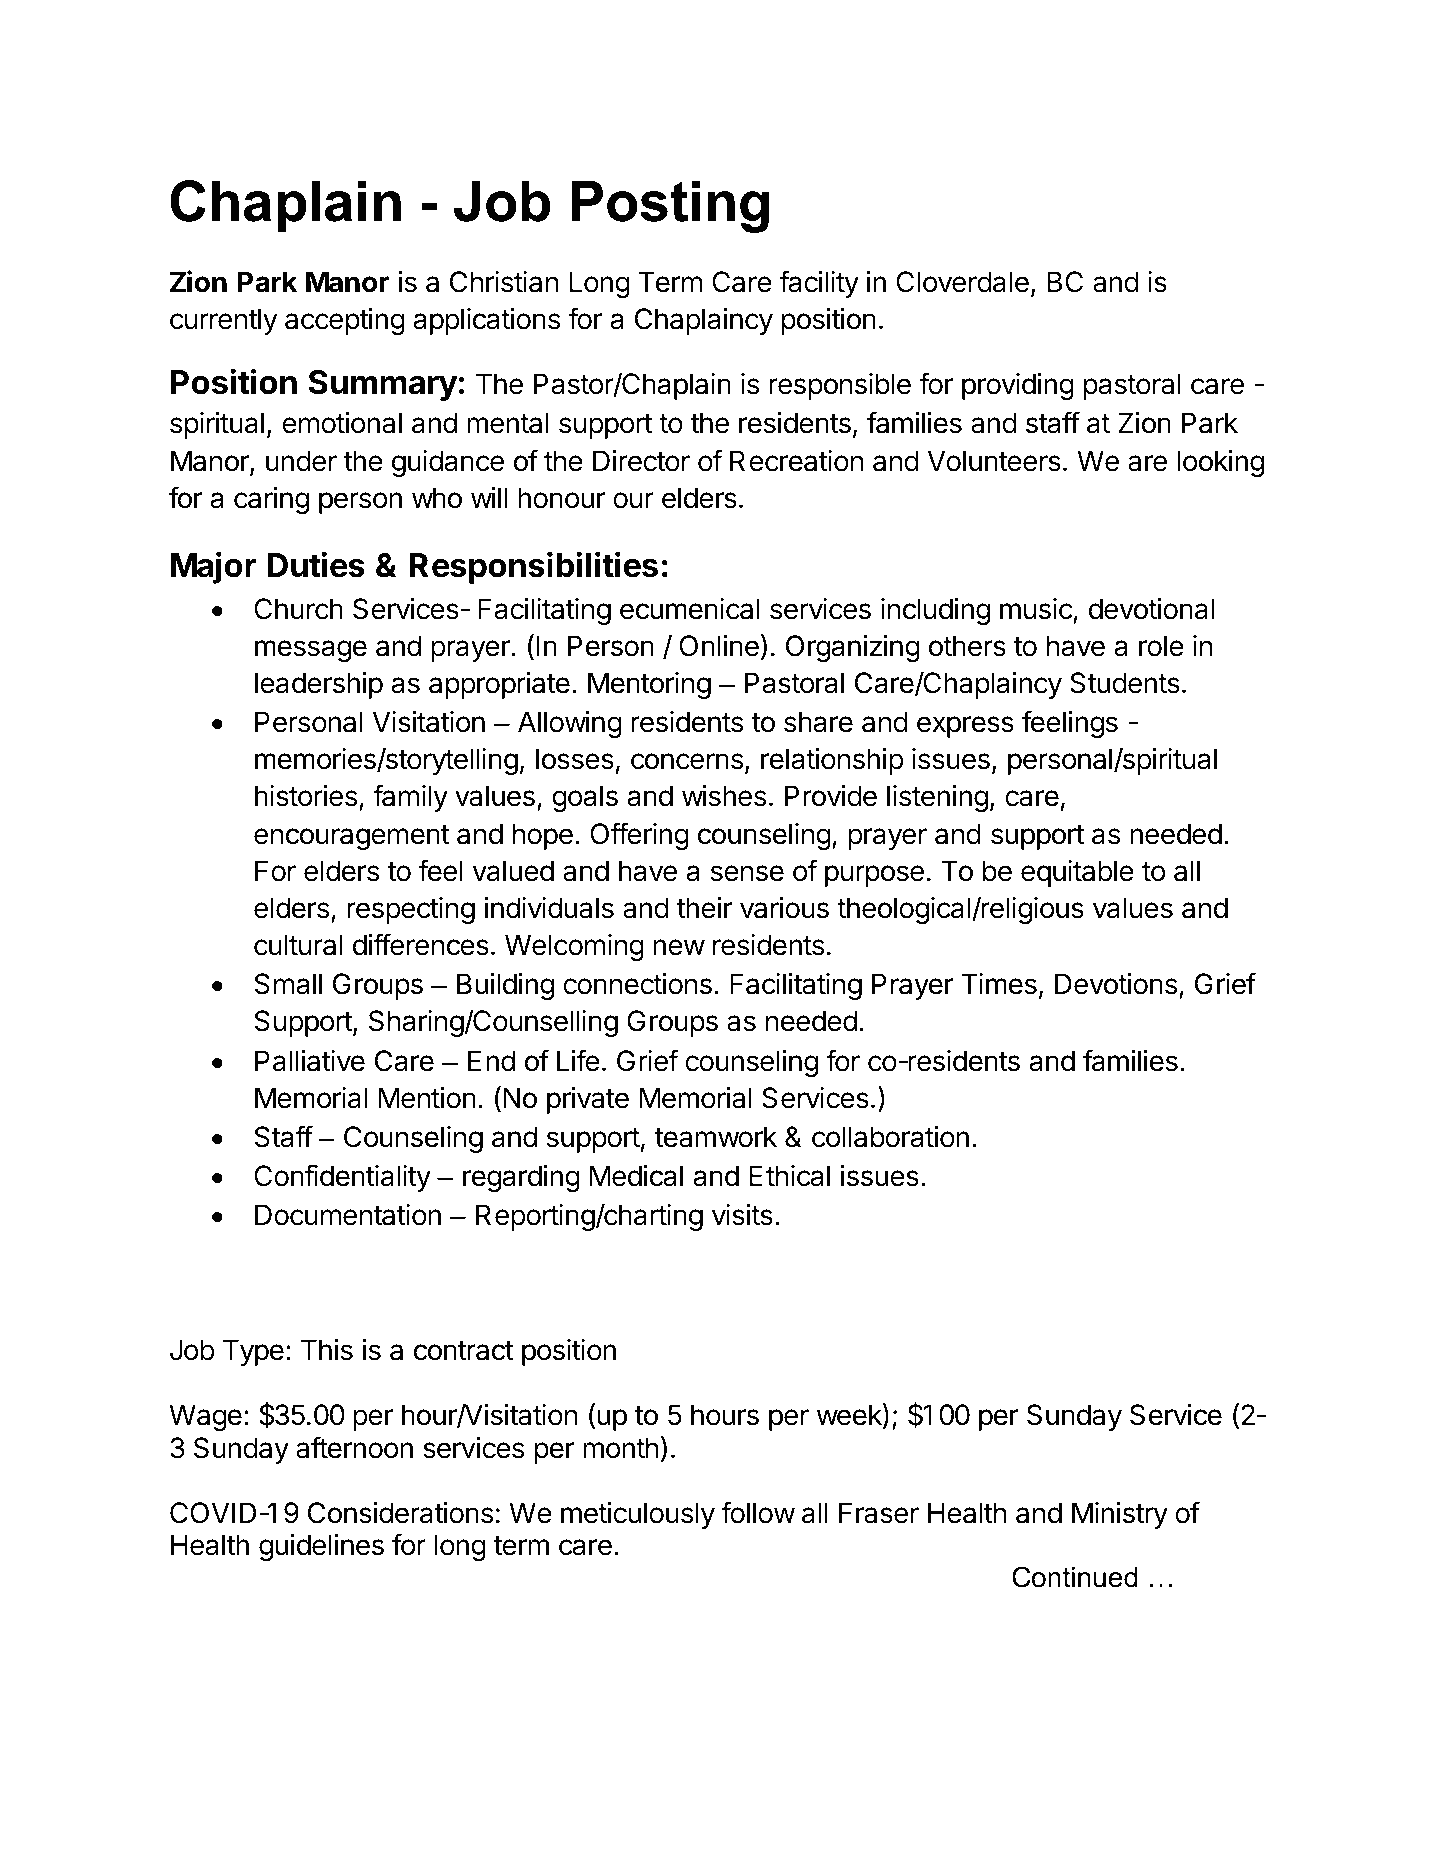 This screenshot has width=1434, height=1856. I want to click on their, so click(705, 908).
